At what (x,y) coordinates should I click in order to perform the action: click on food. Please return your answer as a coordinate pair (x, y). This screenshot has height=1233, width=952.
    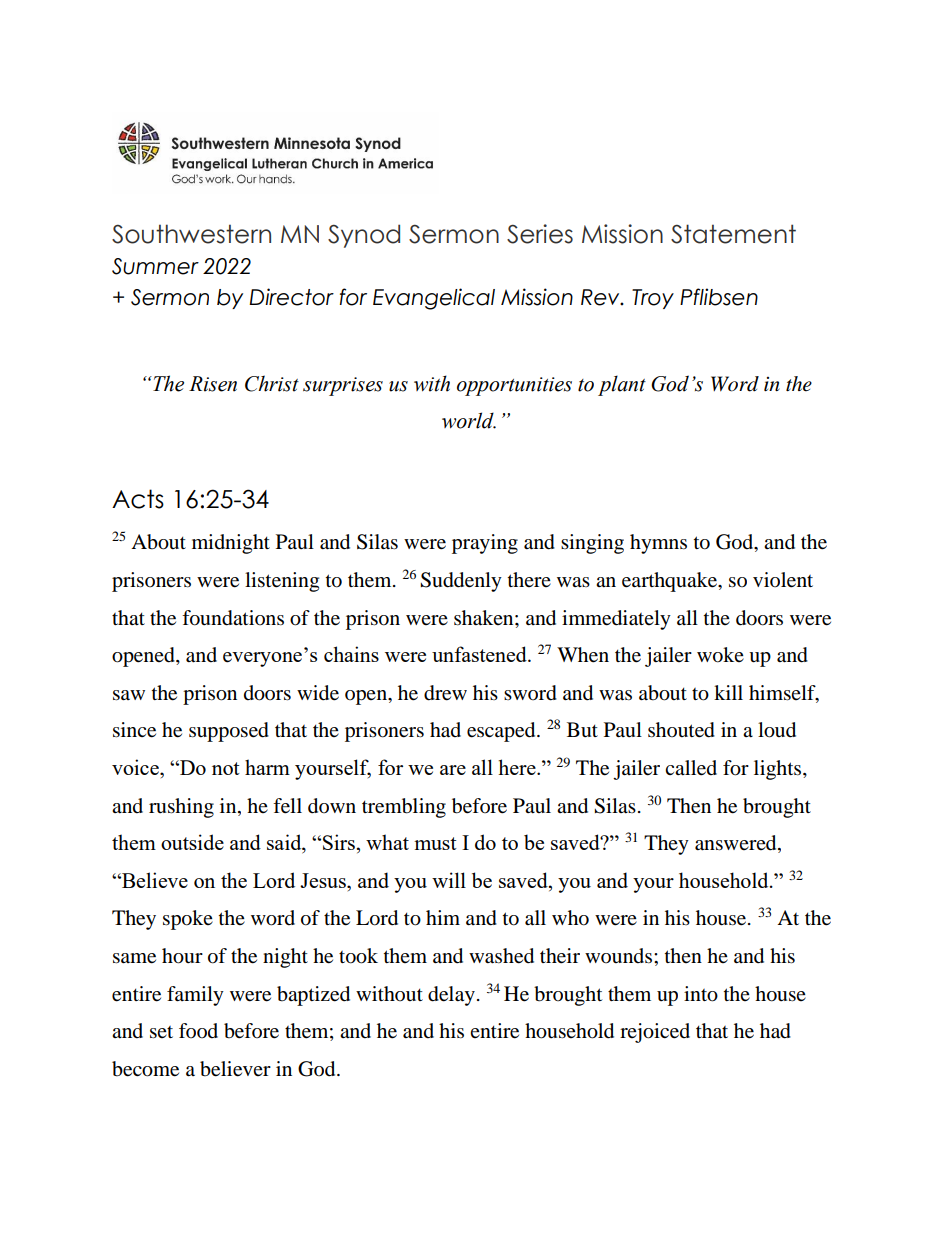
    Looking at the image, I should click on (198, 1031).
